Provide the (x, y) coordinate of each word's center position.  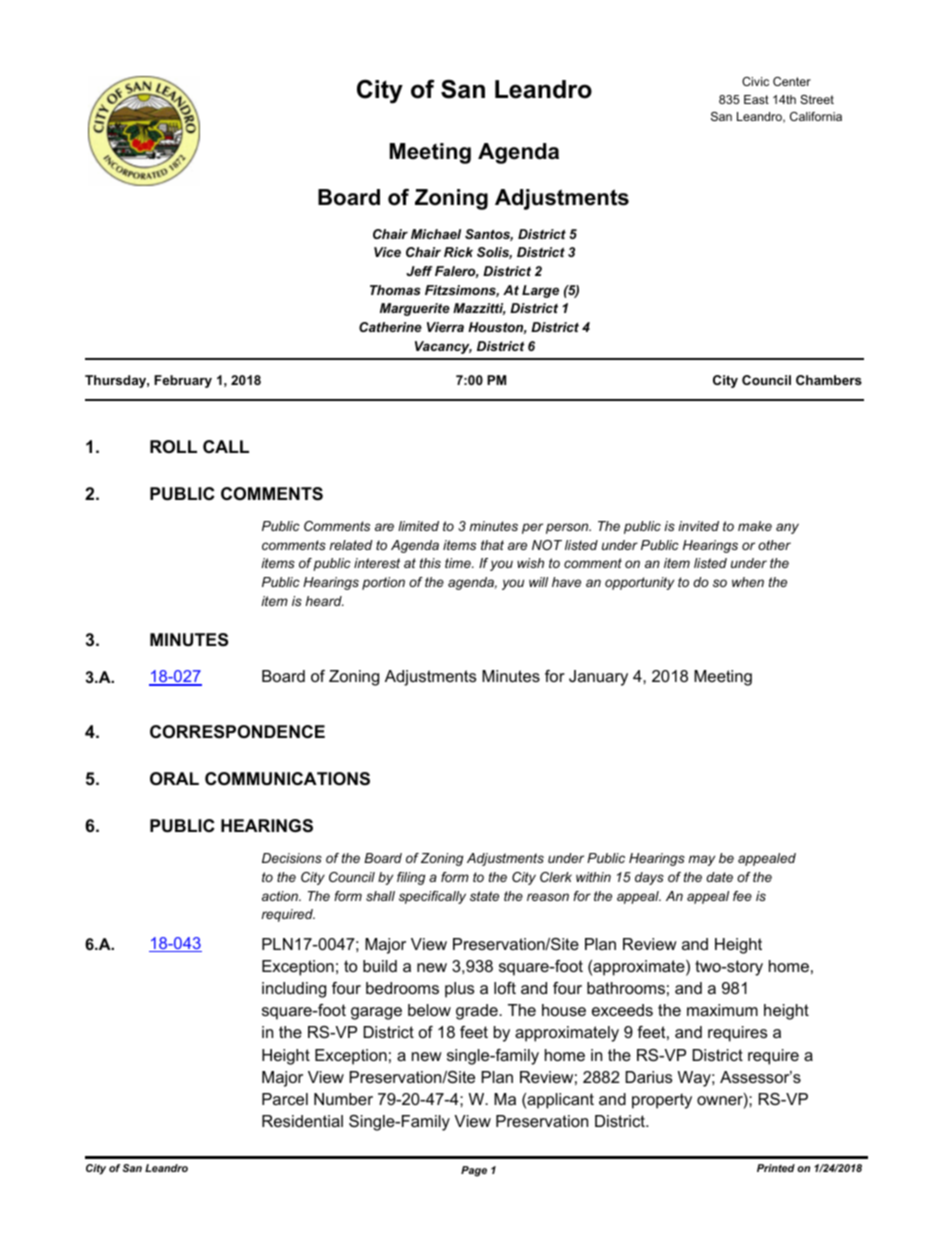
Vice (387, 252)
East (756, 99)
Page (474, 1171)
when (748, 582)
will (538, 582)
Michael (436, 234)
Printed (776, 1168)
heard (325, 601)
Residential (302, 1121)
